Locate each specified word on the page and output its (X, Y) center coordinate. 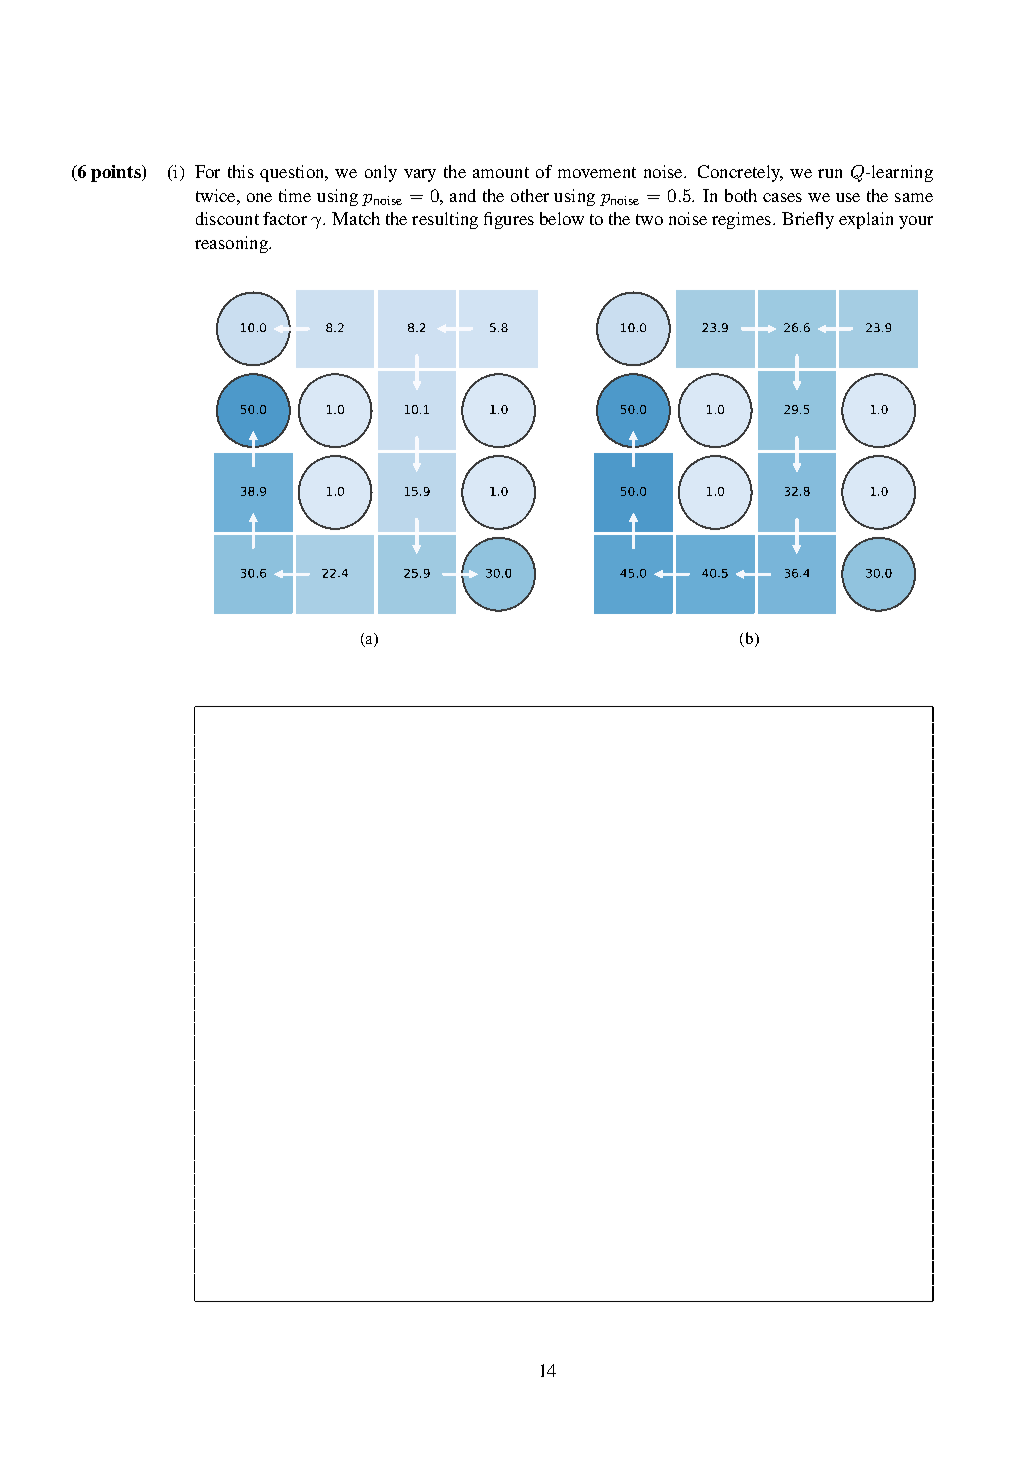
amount (501, 172)
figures (509, 220)
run (830, 173)
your (916, 222)
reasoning (232, 244)
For (207, 171)
